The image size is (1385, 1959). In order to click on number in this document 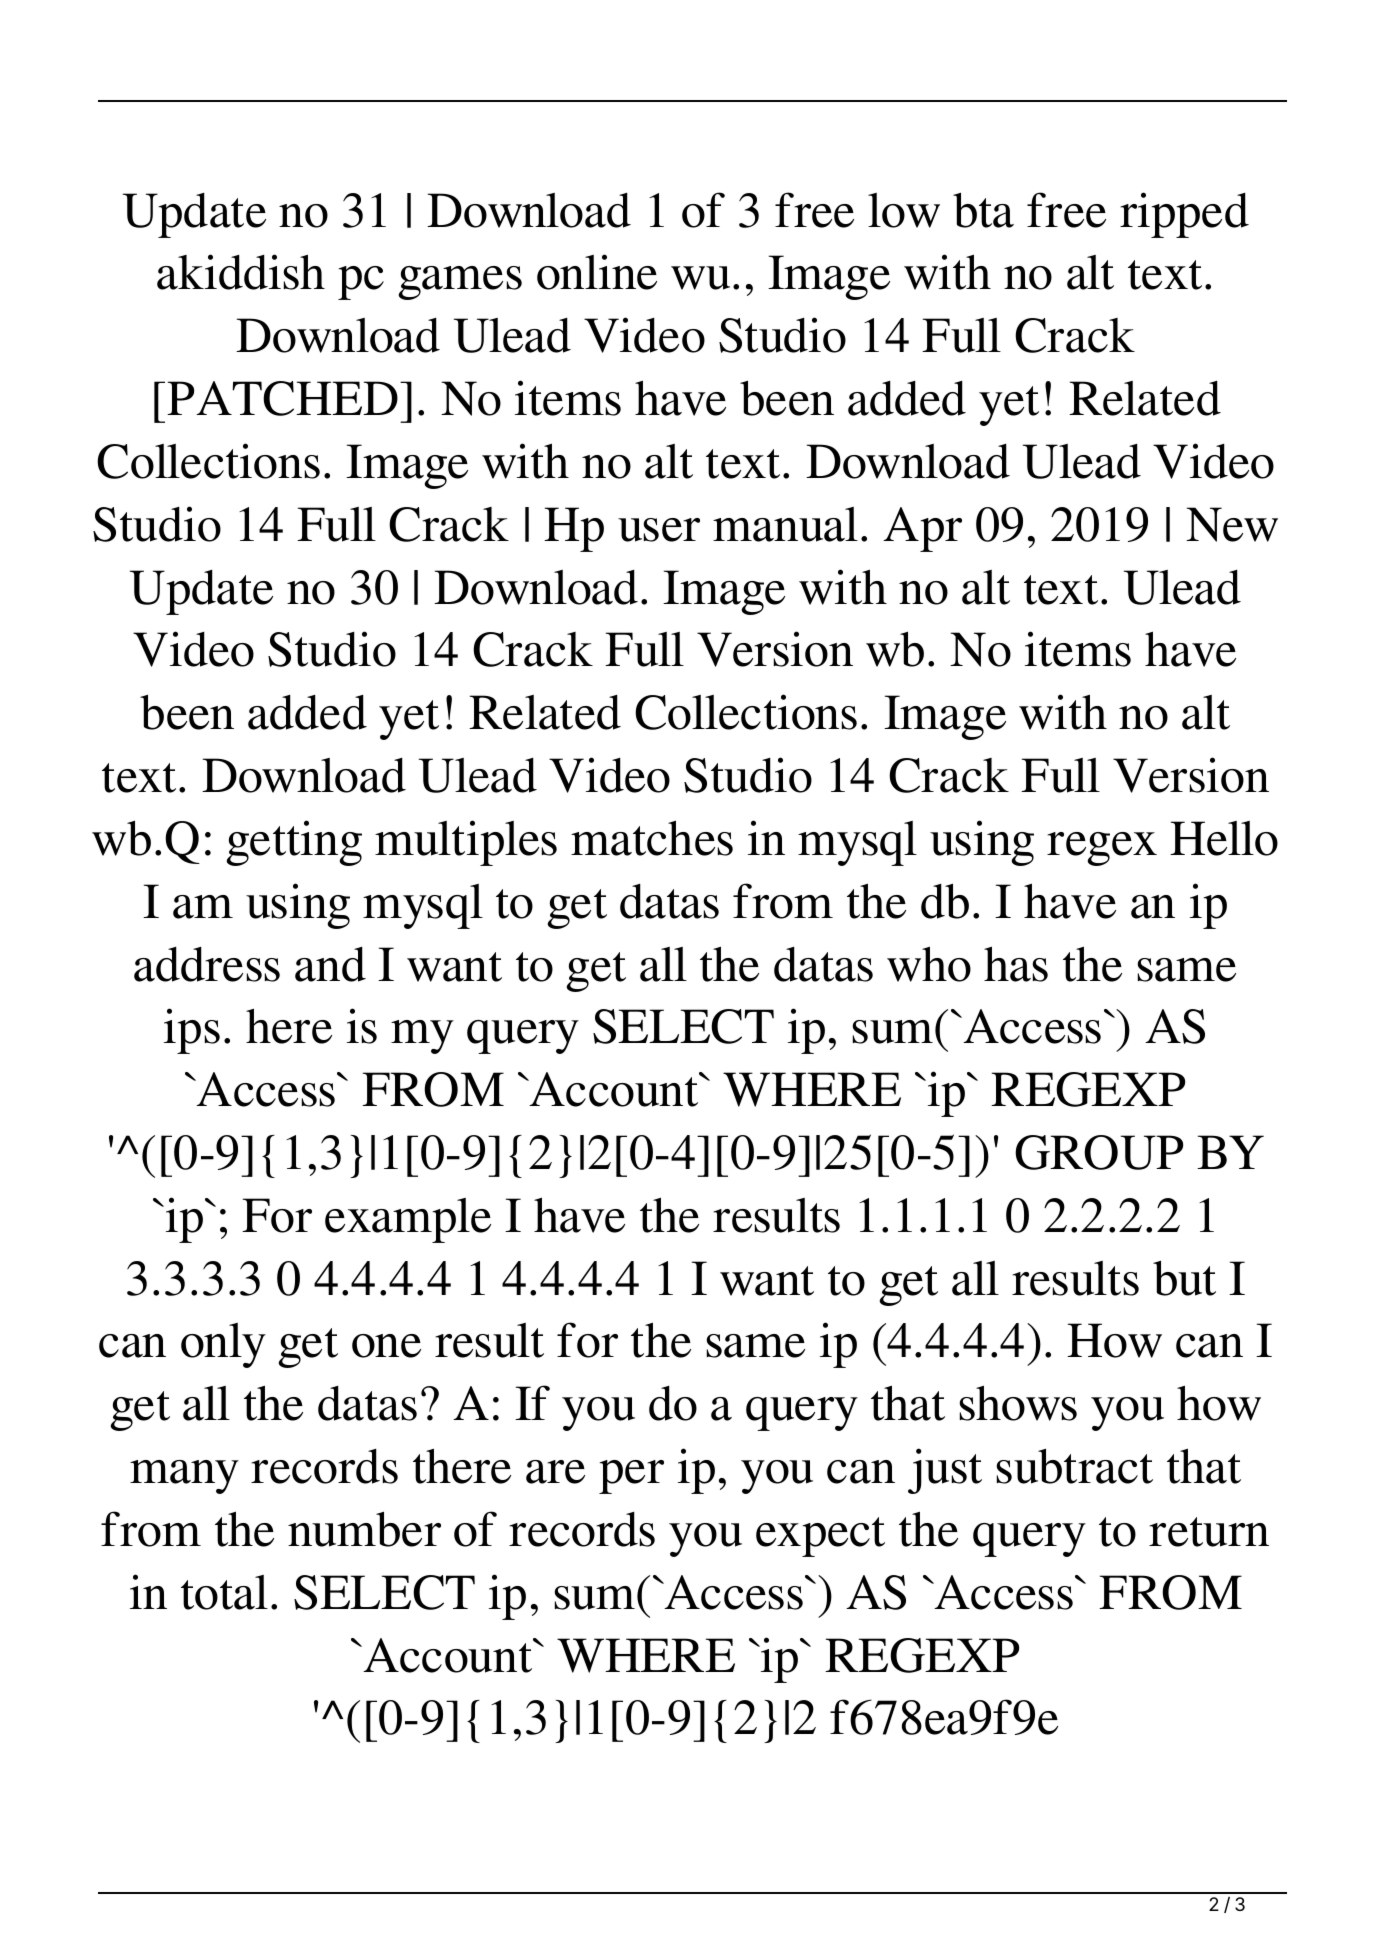, I will do `click(364, 1529)`.
